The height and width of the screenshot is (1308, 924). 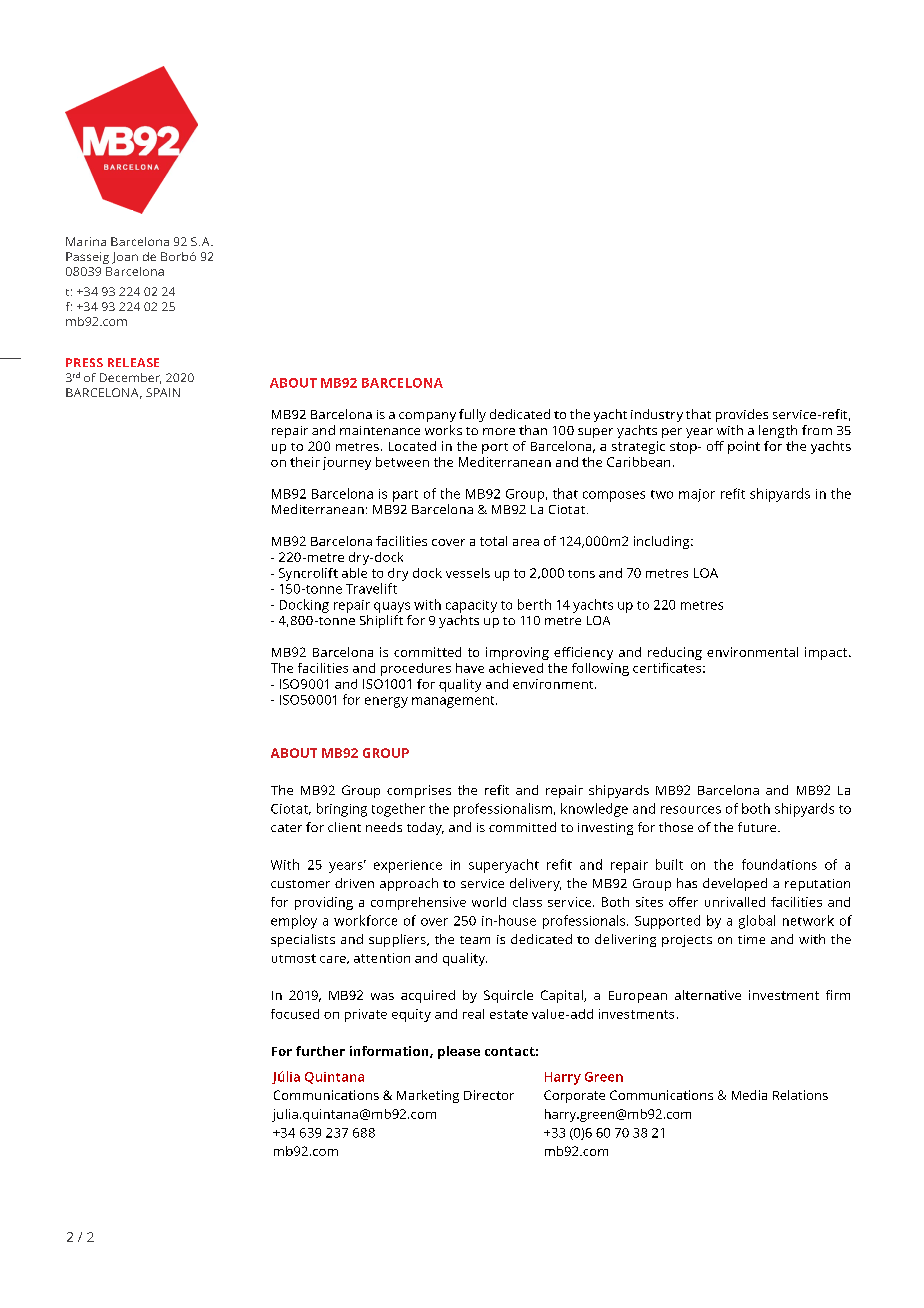 I want to click on point, so click(x=744, y=447).
